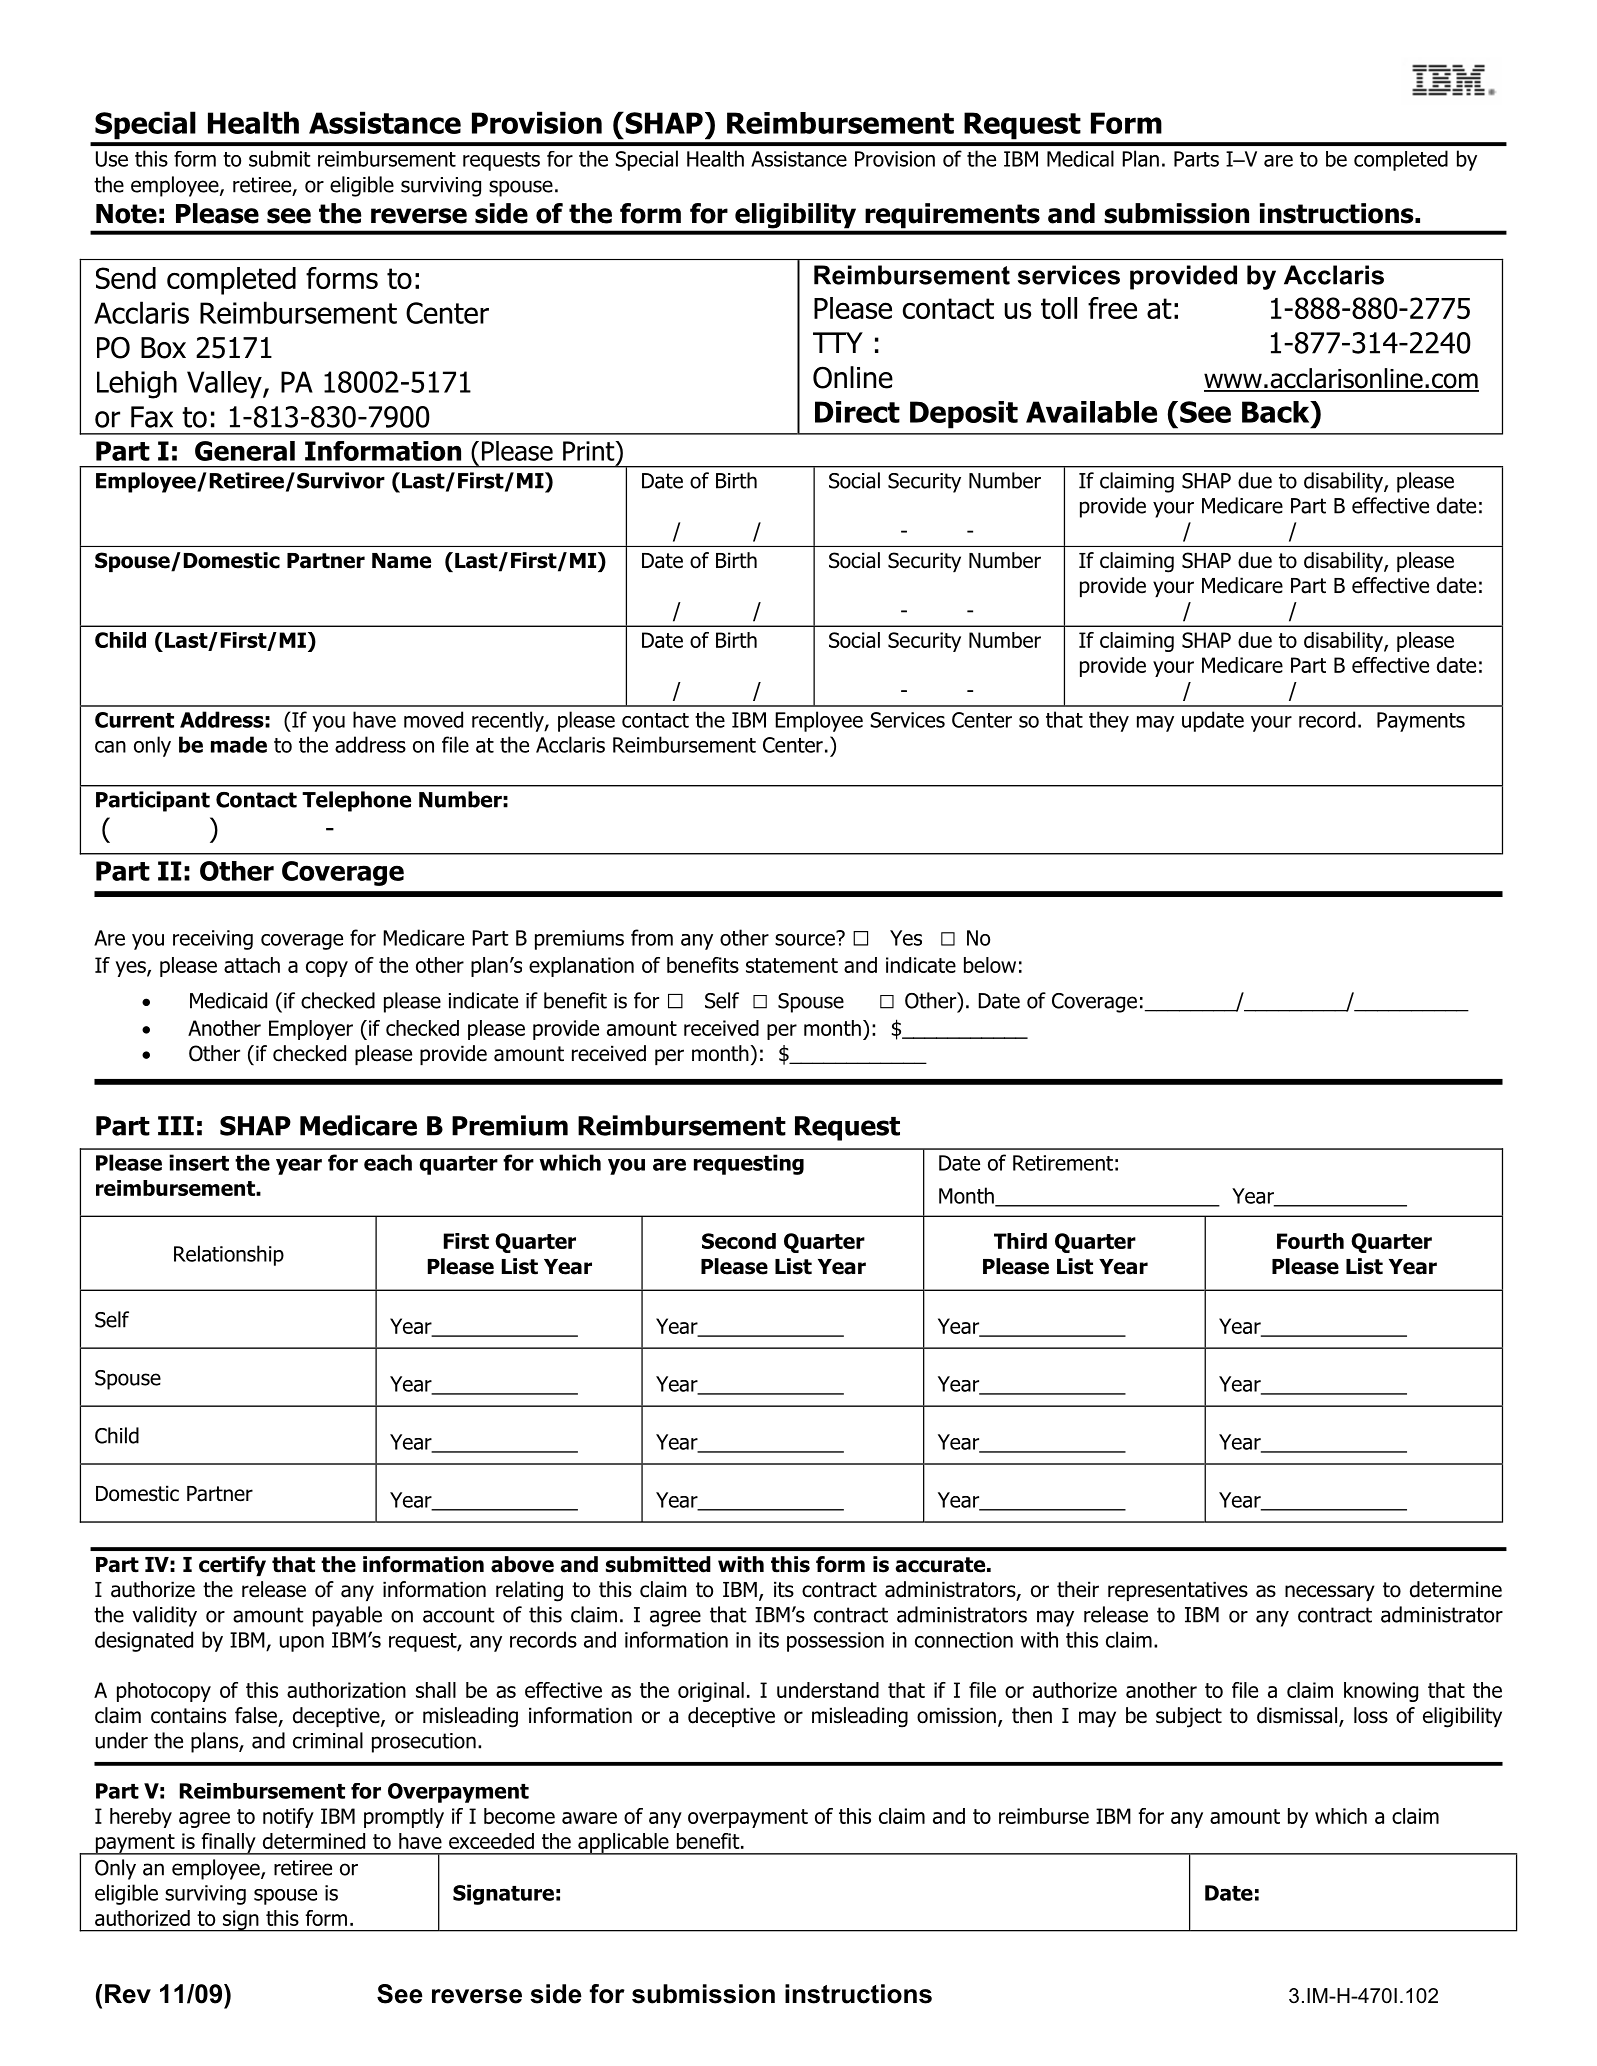 This screenshot has width=1597, height=2066. Describe the element at coordinates (590, 451) in the screenshot. I see `Print` at that location.
